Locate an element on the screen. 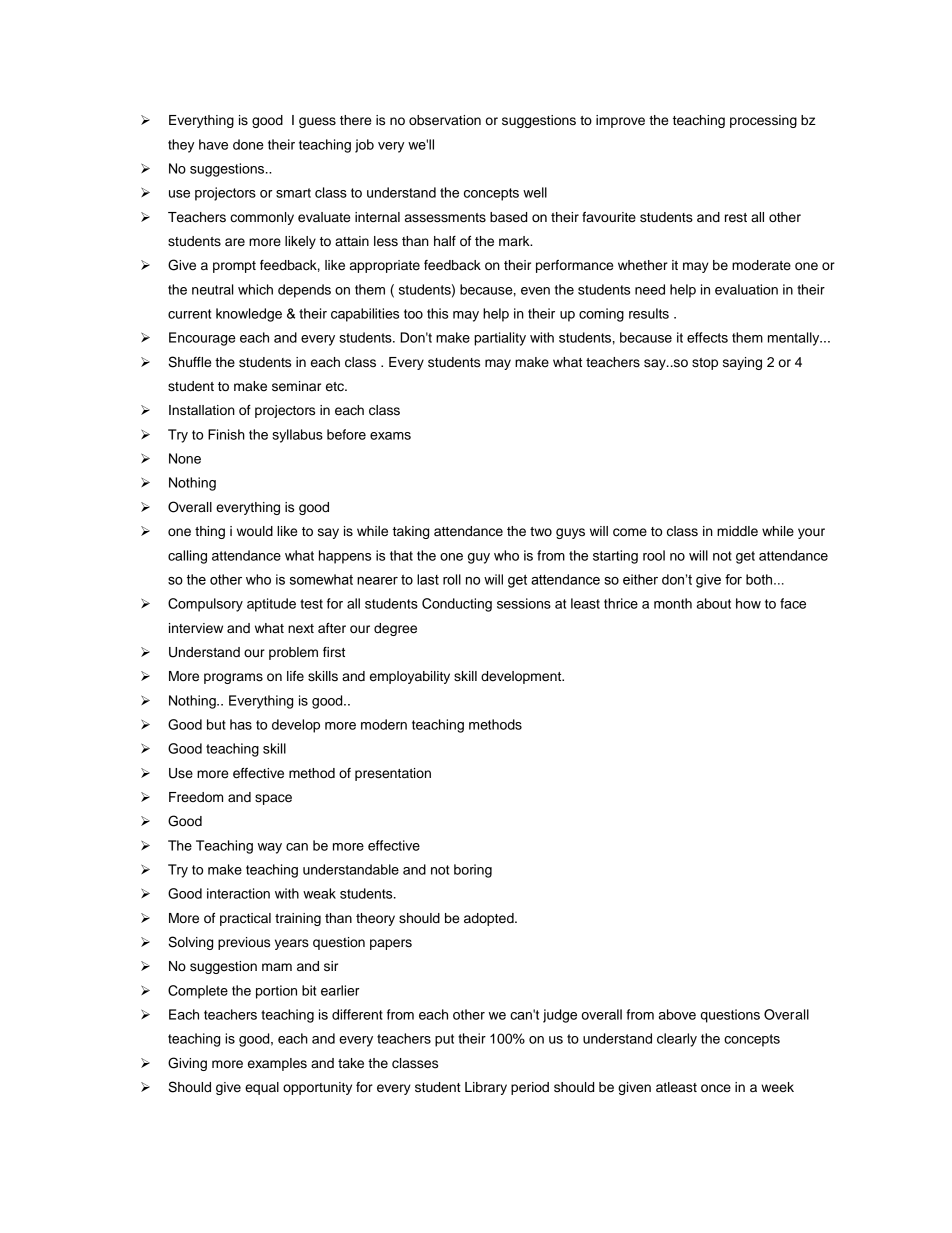 This screenshot has height=1233, width=952. aptitude is located at coordinates (271, 605).
